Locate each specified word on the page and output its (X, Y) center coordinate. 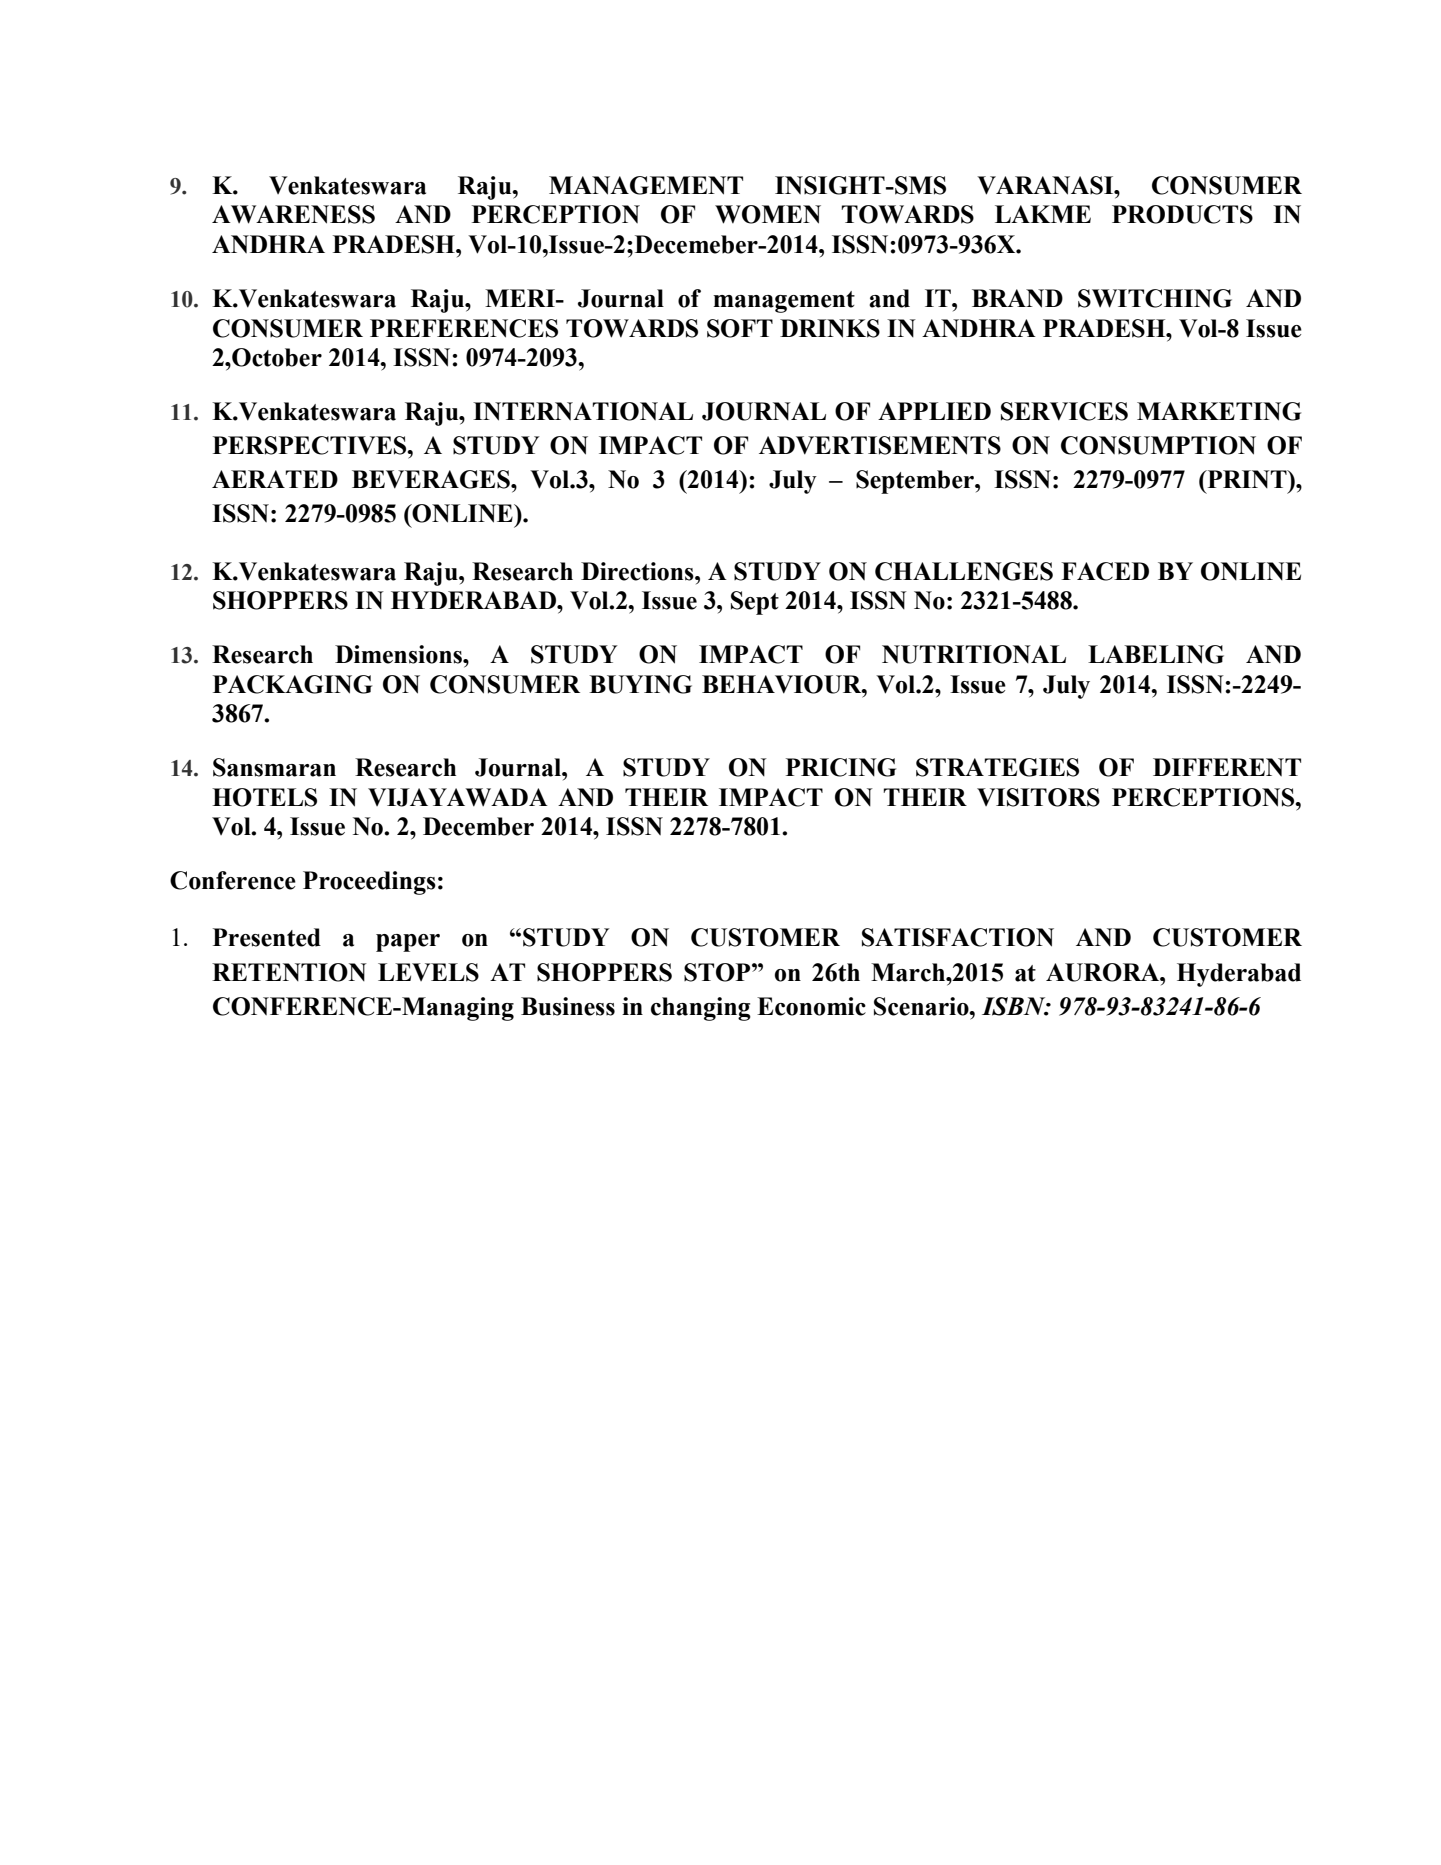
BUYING (640, 684)
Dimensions (399, 654)
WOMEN (768, 214)
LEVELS (428, 972)
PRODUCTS (1182, 214)
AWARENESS (293, 214)
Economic (811, 1006)
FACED (1105, 571)
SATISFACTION (958, 937)
